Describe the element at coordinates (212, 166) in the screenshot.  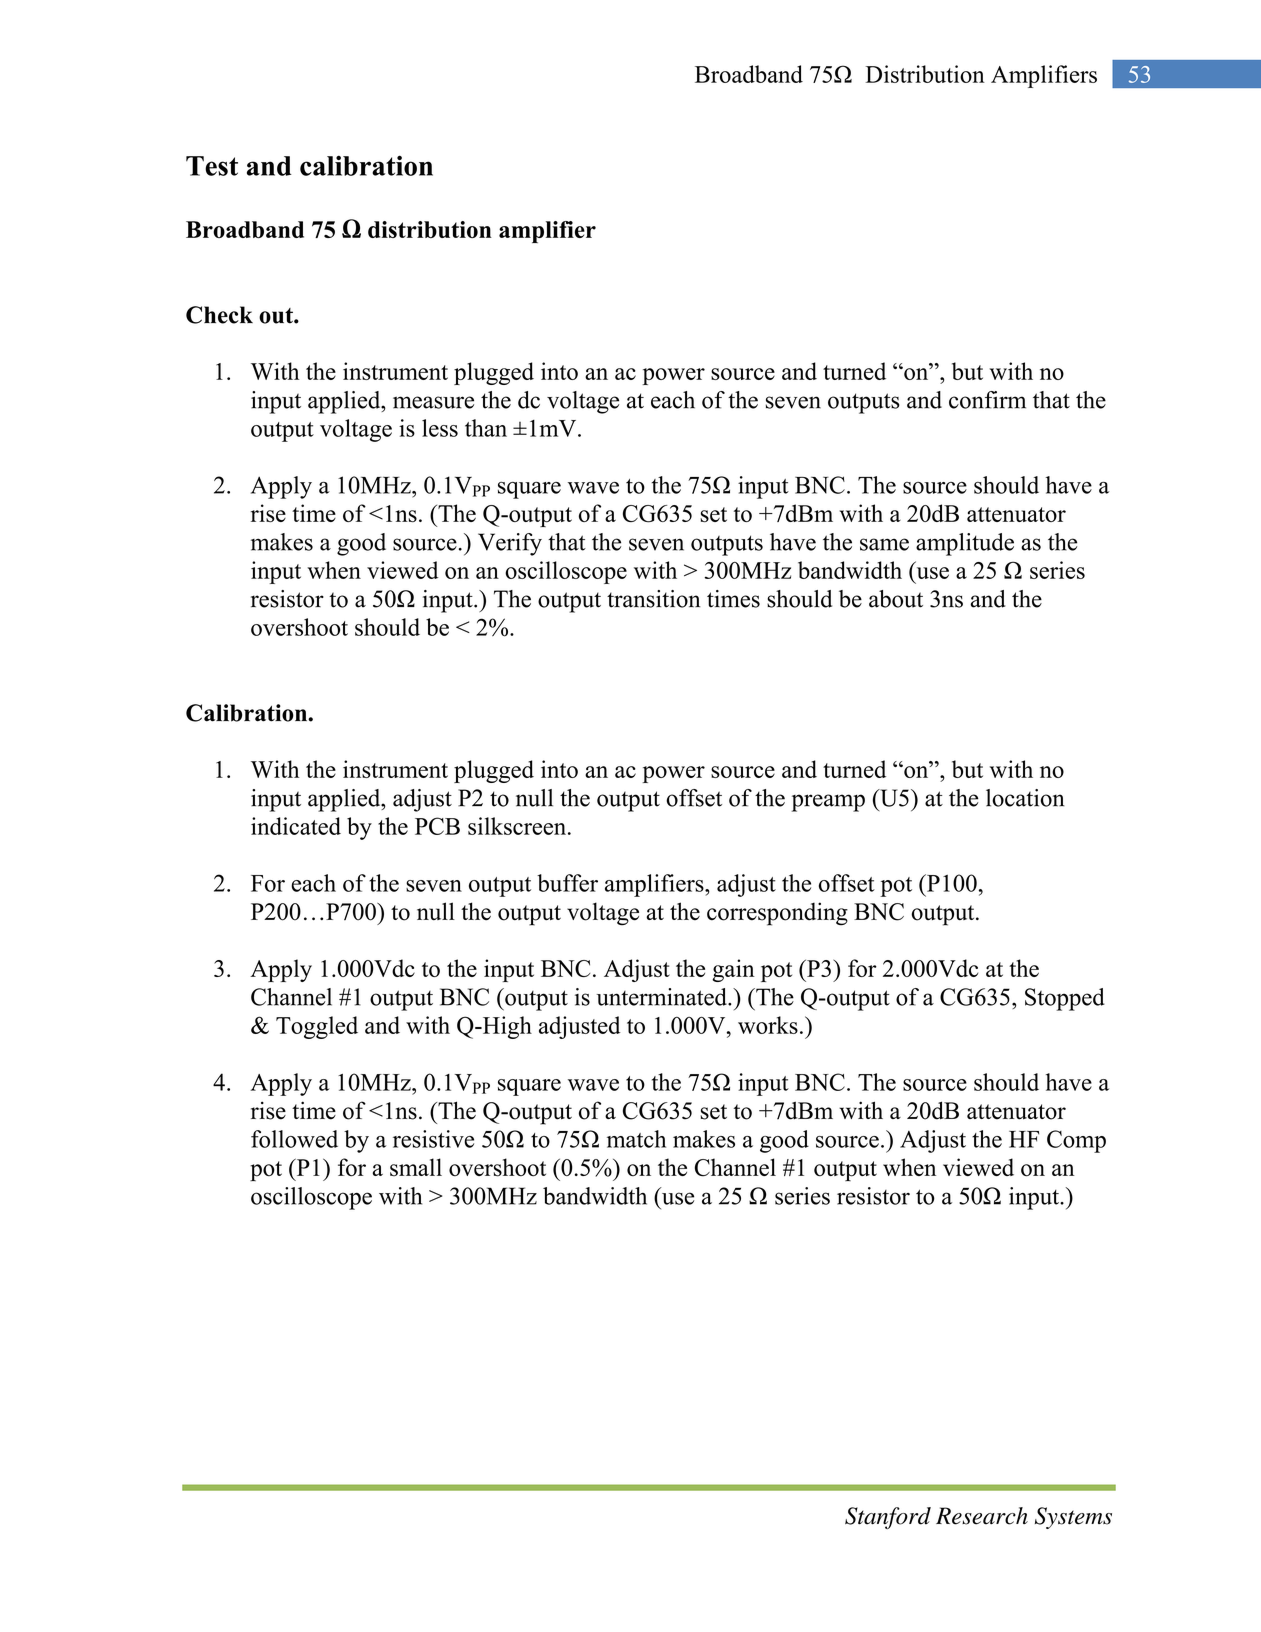
I see `Test` at that location.
